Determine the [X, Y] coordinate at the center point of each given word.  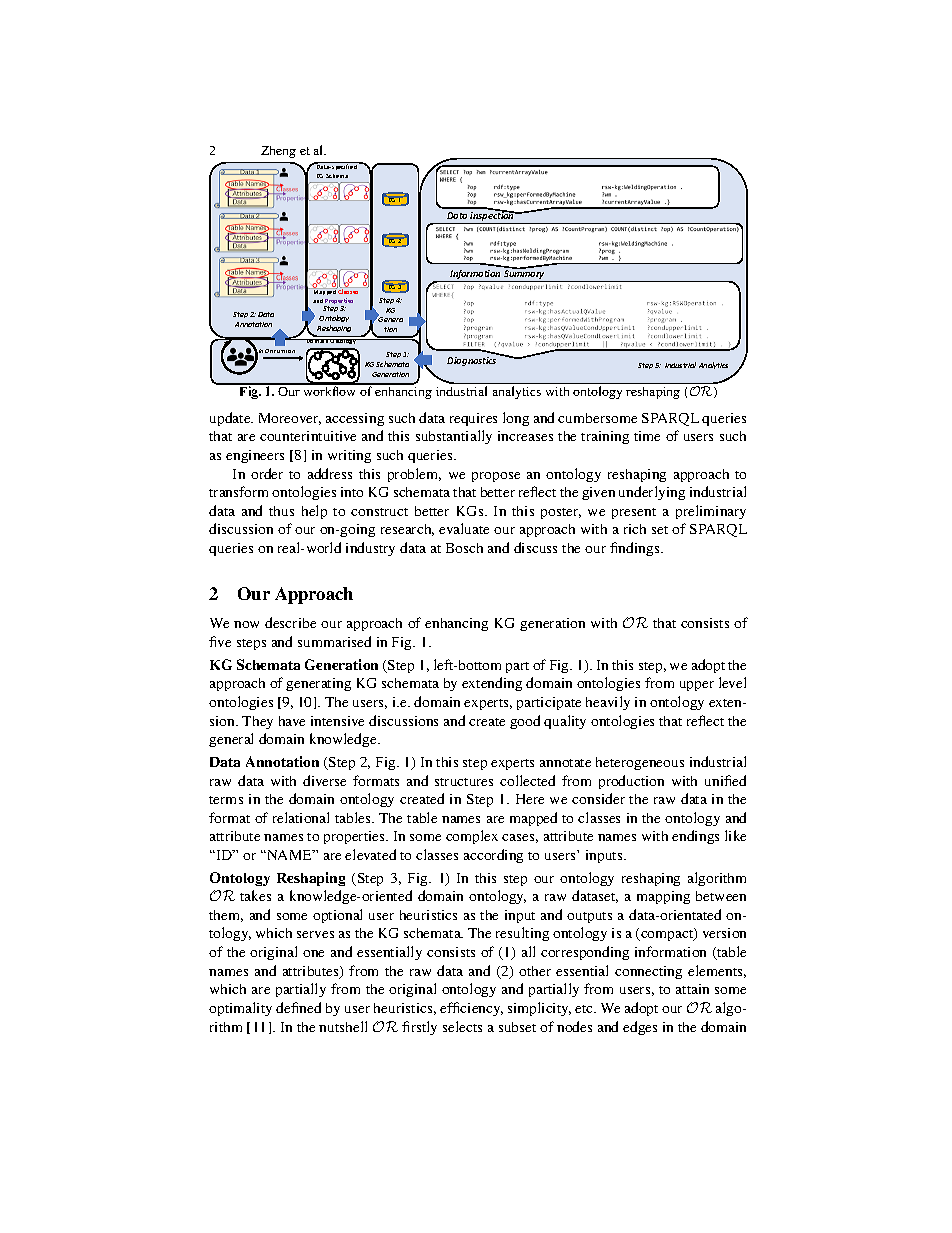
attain [692, 989]
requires [473, 419]
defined [298, 1007]
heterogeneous [640, 763]
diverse [324, 780]
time [647, 436]
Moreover [290, 419]
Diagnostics [471, 361]
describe [290, 622]
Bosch [464, 548]
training [605, 437]
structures [464, 782]
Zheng [278, 152]
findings [636, 549]
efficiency [471, 1009]
